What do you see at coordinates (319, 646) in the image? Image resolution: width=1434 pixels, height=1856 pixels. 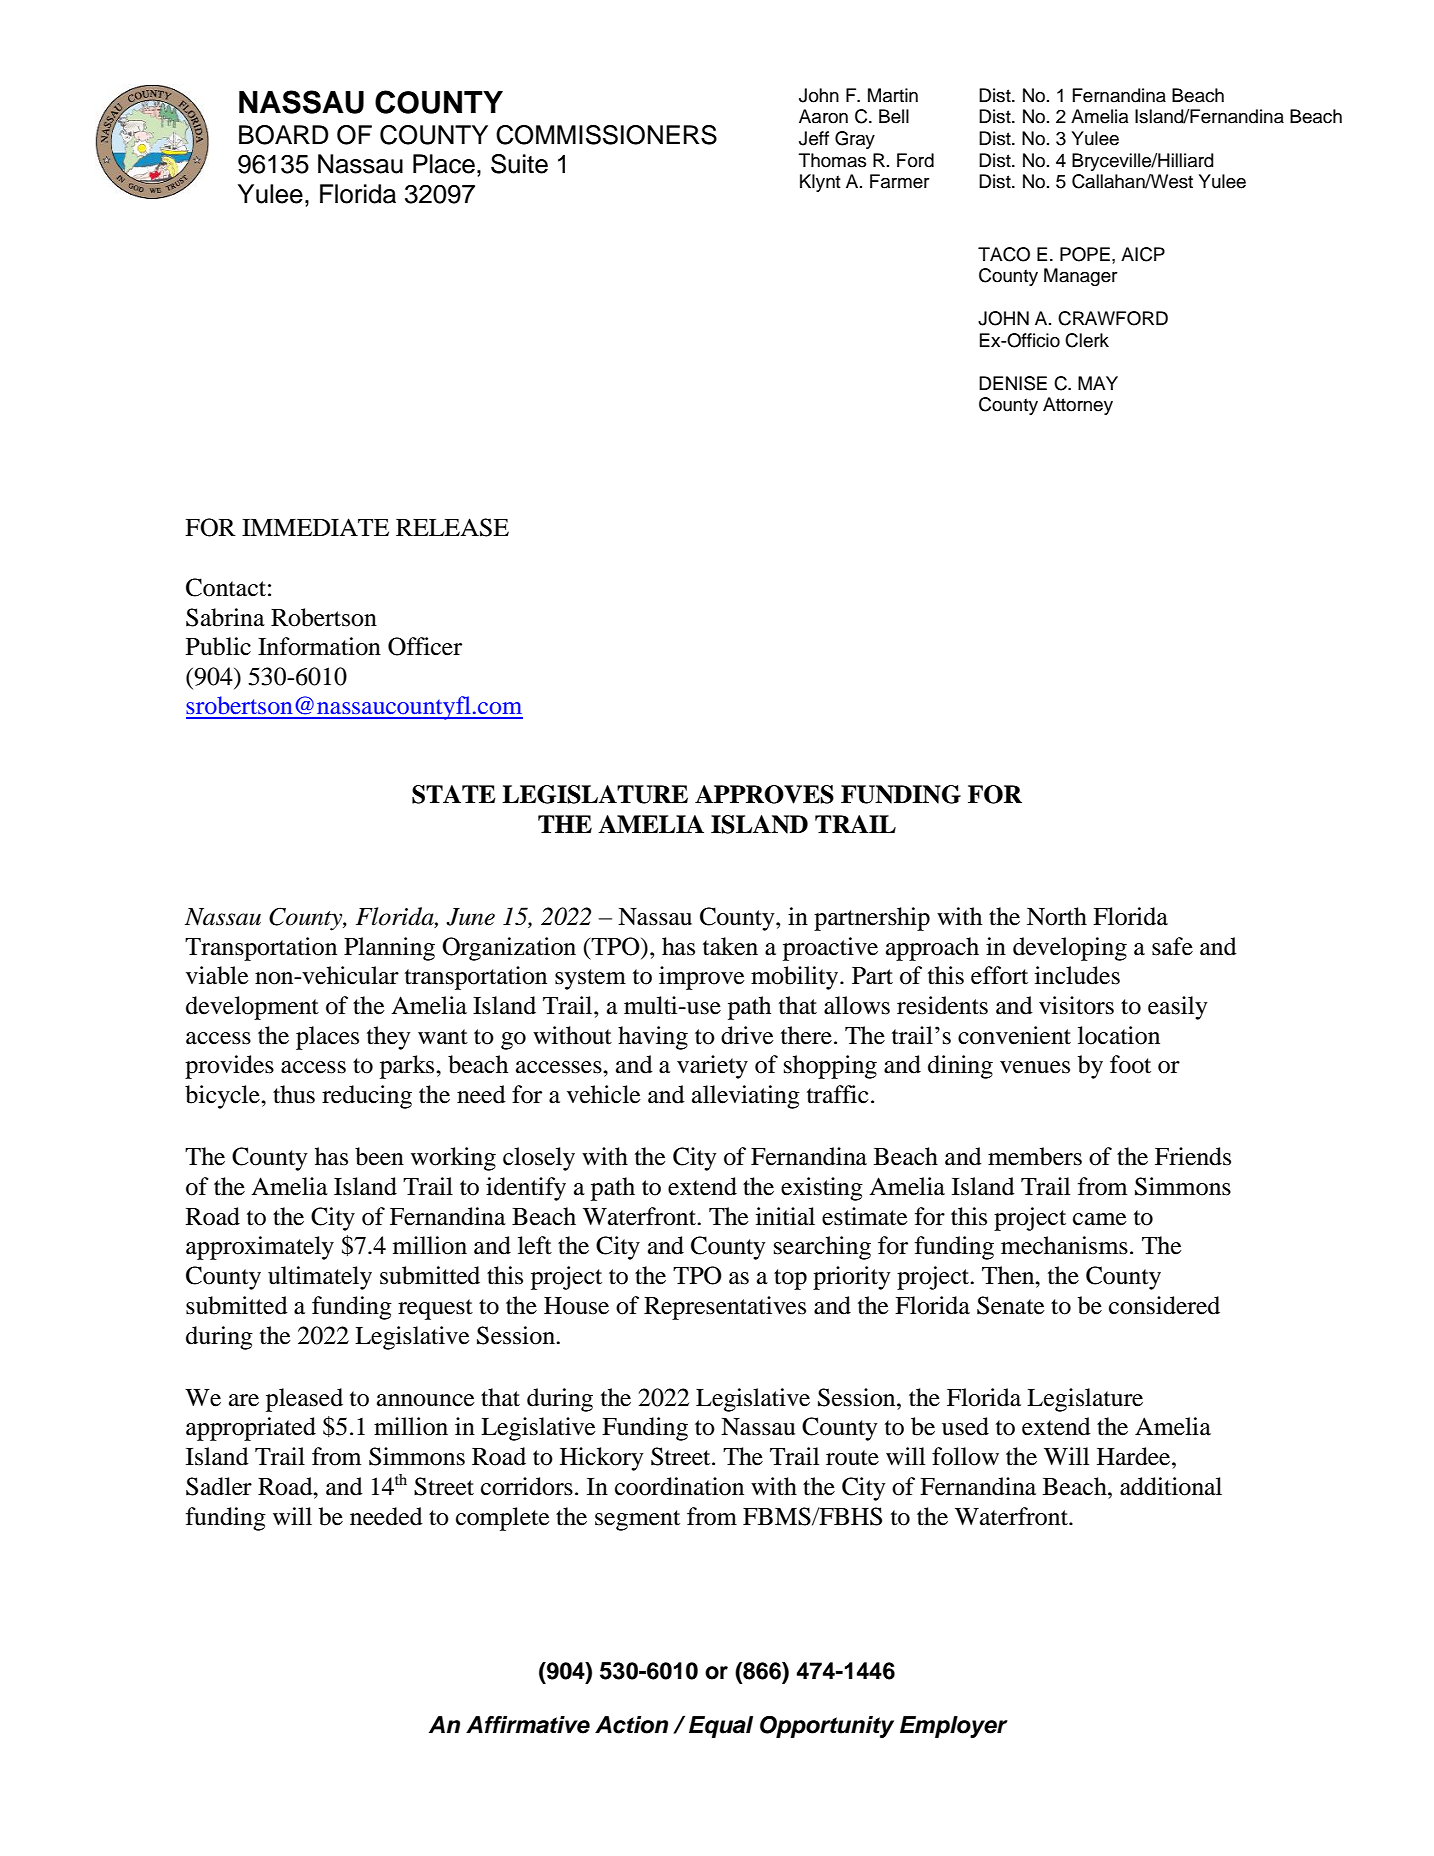 I see `Information` at bounding box center [319, 646].
